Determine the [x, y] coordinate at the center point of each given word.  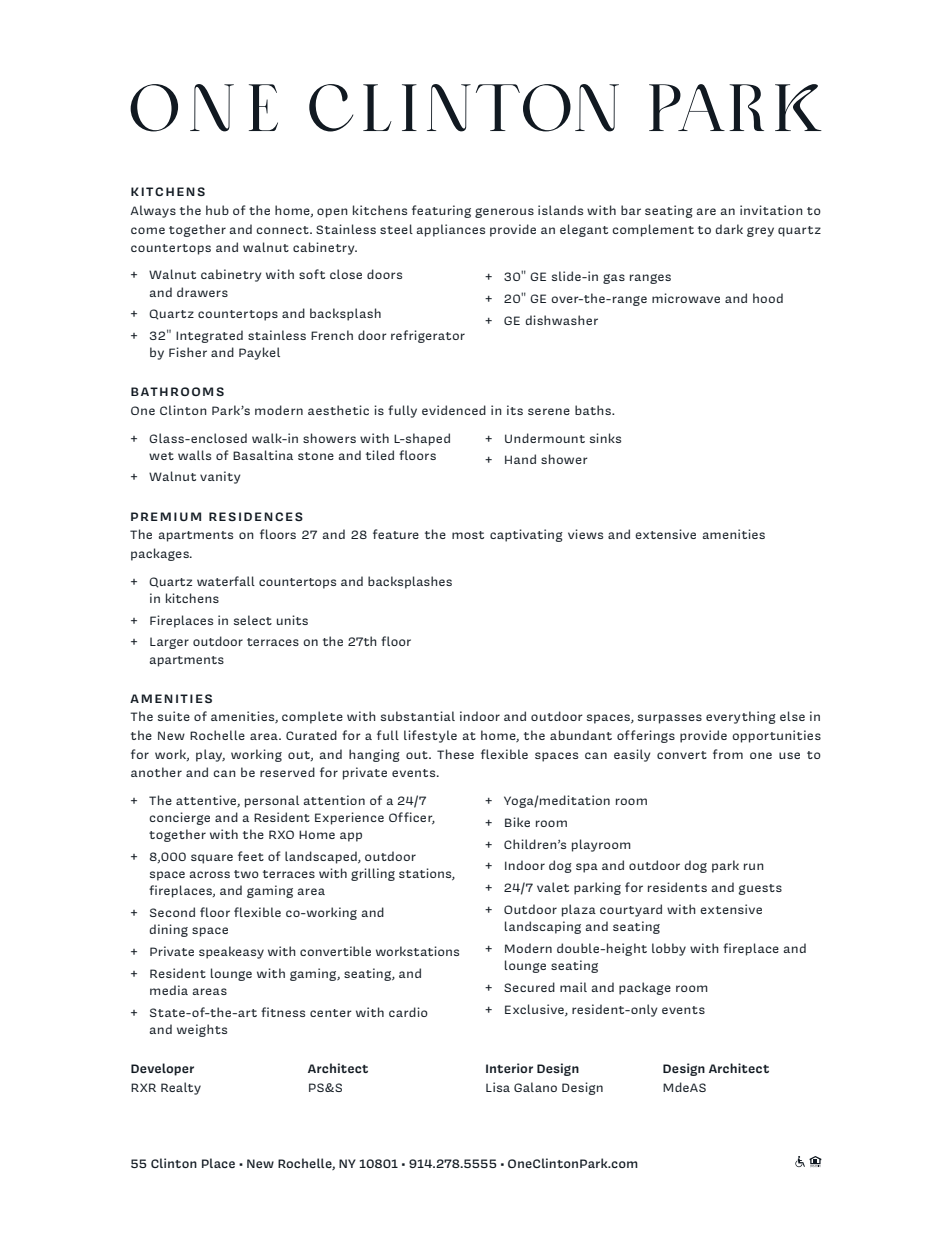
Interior [509, 1068]
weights [202, 1030]
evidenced [454, 410]
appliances [450, 230]
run [754, 866]
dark [729, 229]
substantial [418, 716]
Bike [517, 822]
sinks [605, 438]
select [253, 620]
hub [217, 210]
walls [194, 455]
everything [741, 717]
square [212, 859]
